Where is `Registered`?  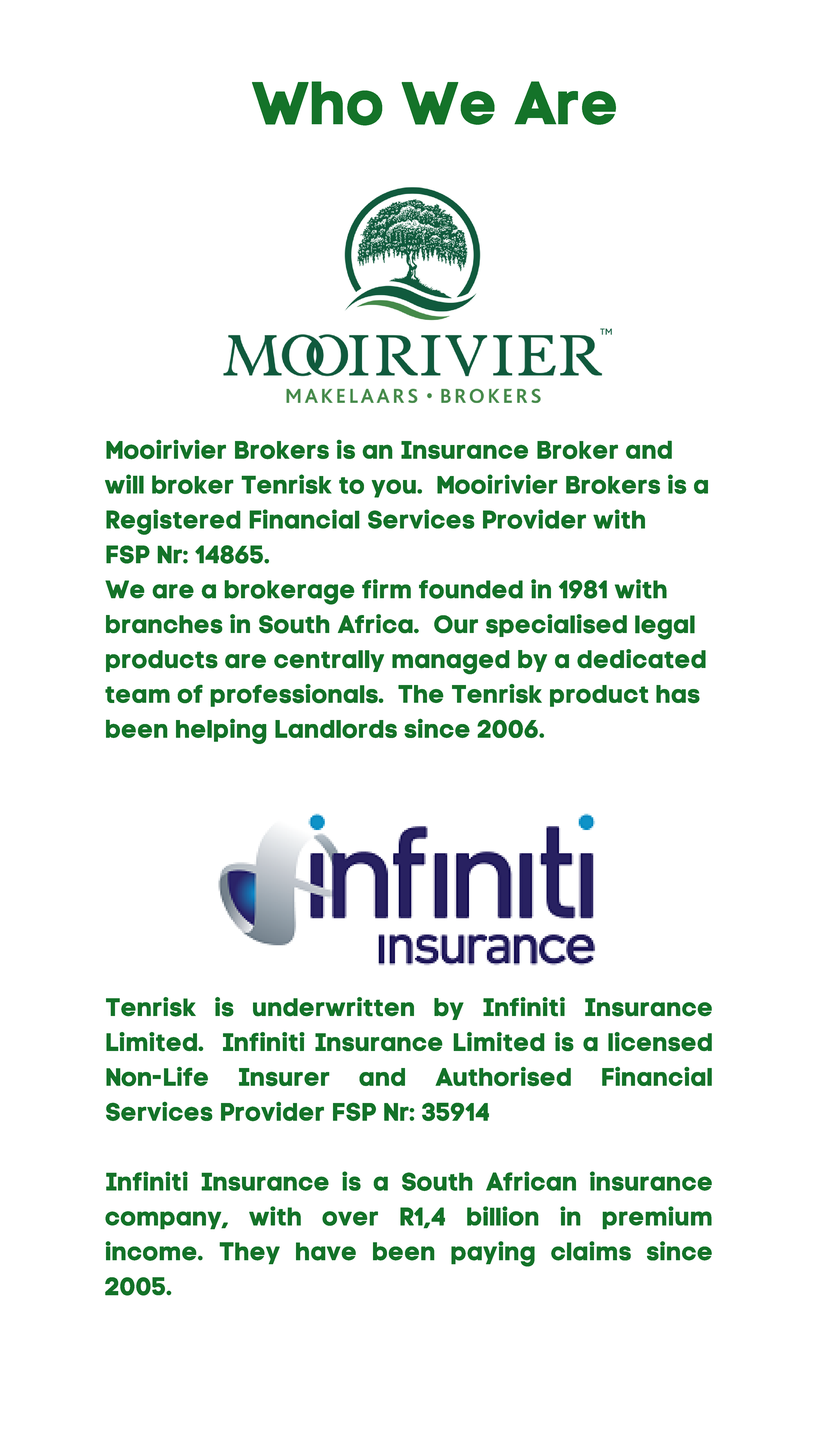
Registered is located at coordinates (173, 522).
